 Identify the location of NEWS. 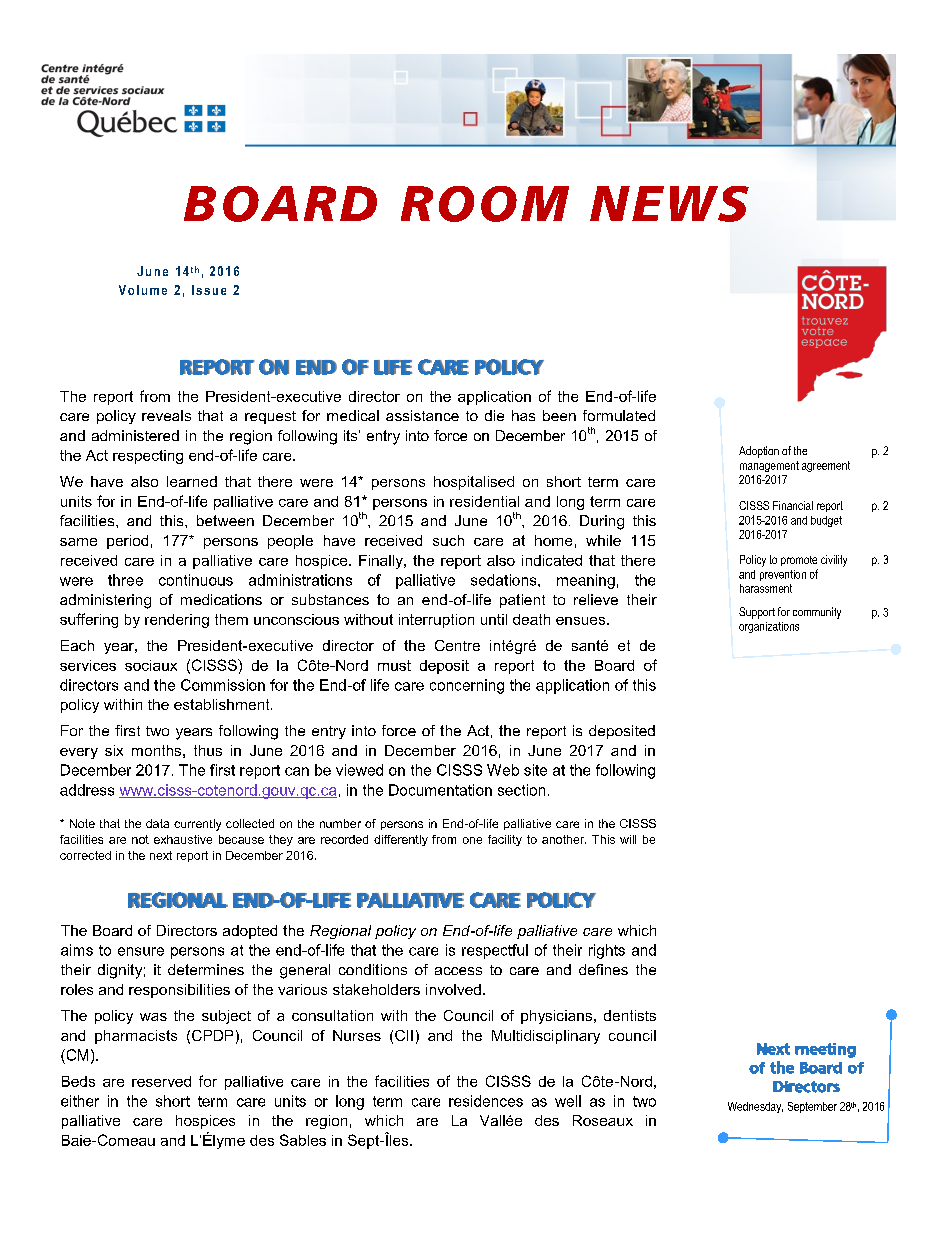
(669, 204).
